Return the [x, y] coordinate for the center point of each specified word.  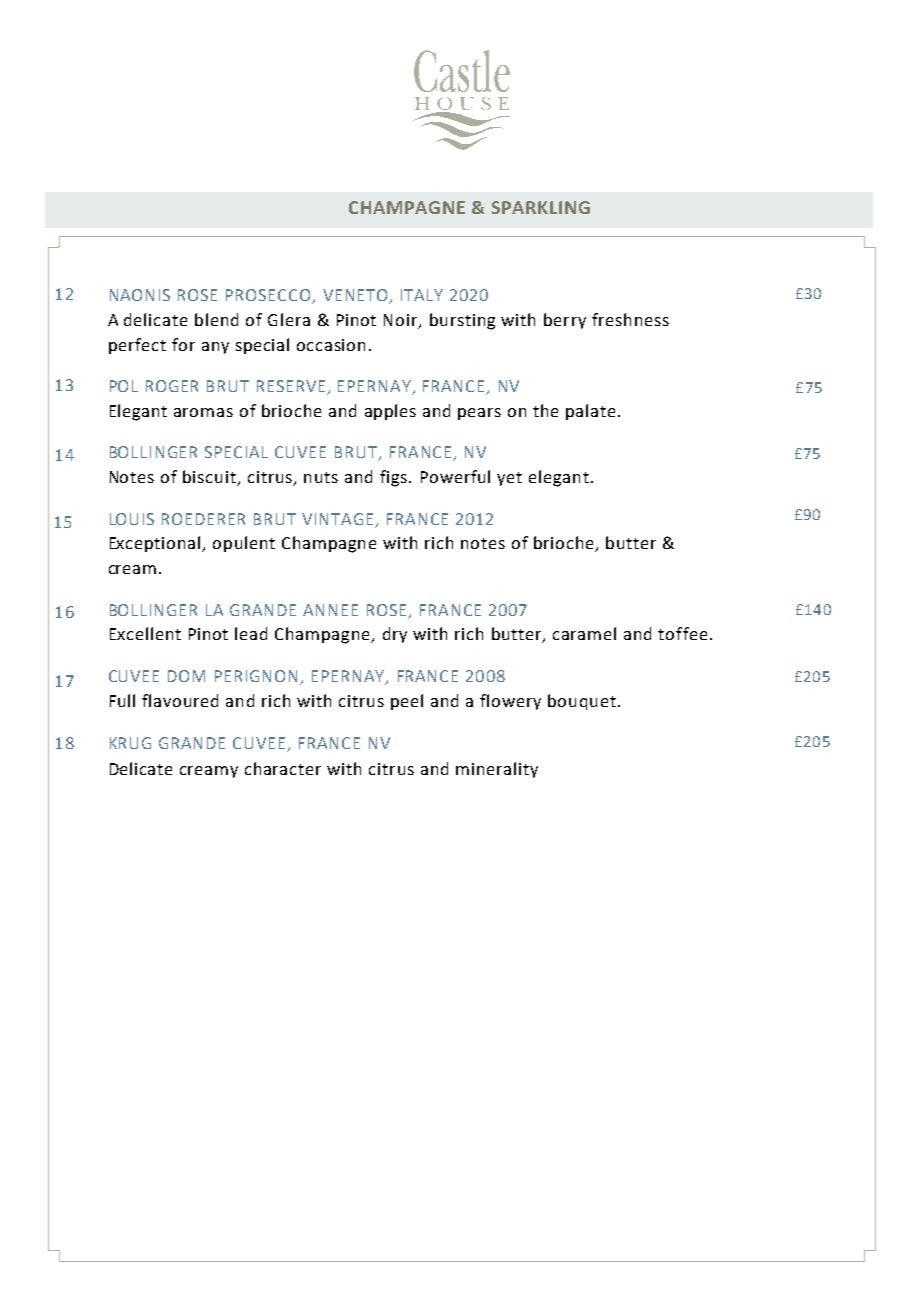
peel [407, 702]
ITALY [422, 295]
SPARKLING [541, 207]
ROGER [172, 386]
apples [390, 412]
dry [395, 635]
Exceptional [156, 544]
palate [590, 412]
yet [509, 479]
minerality [497, 770]
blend [216, 319]
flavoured [180, 700]
